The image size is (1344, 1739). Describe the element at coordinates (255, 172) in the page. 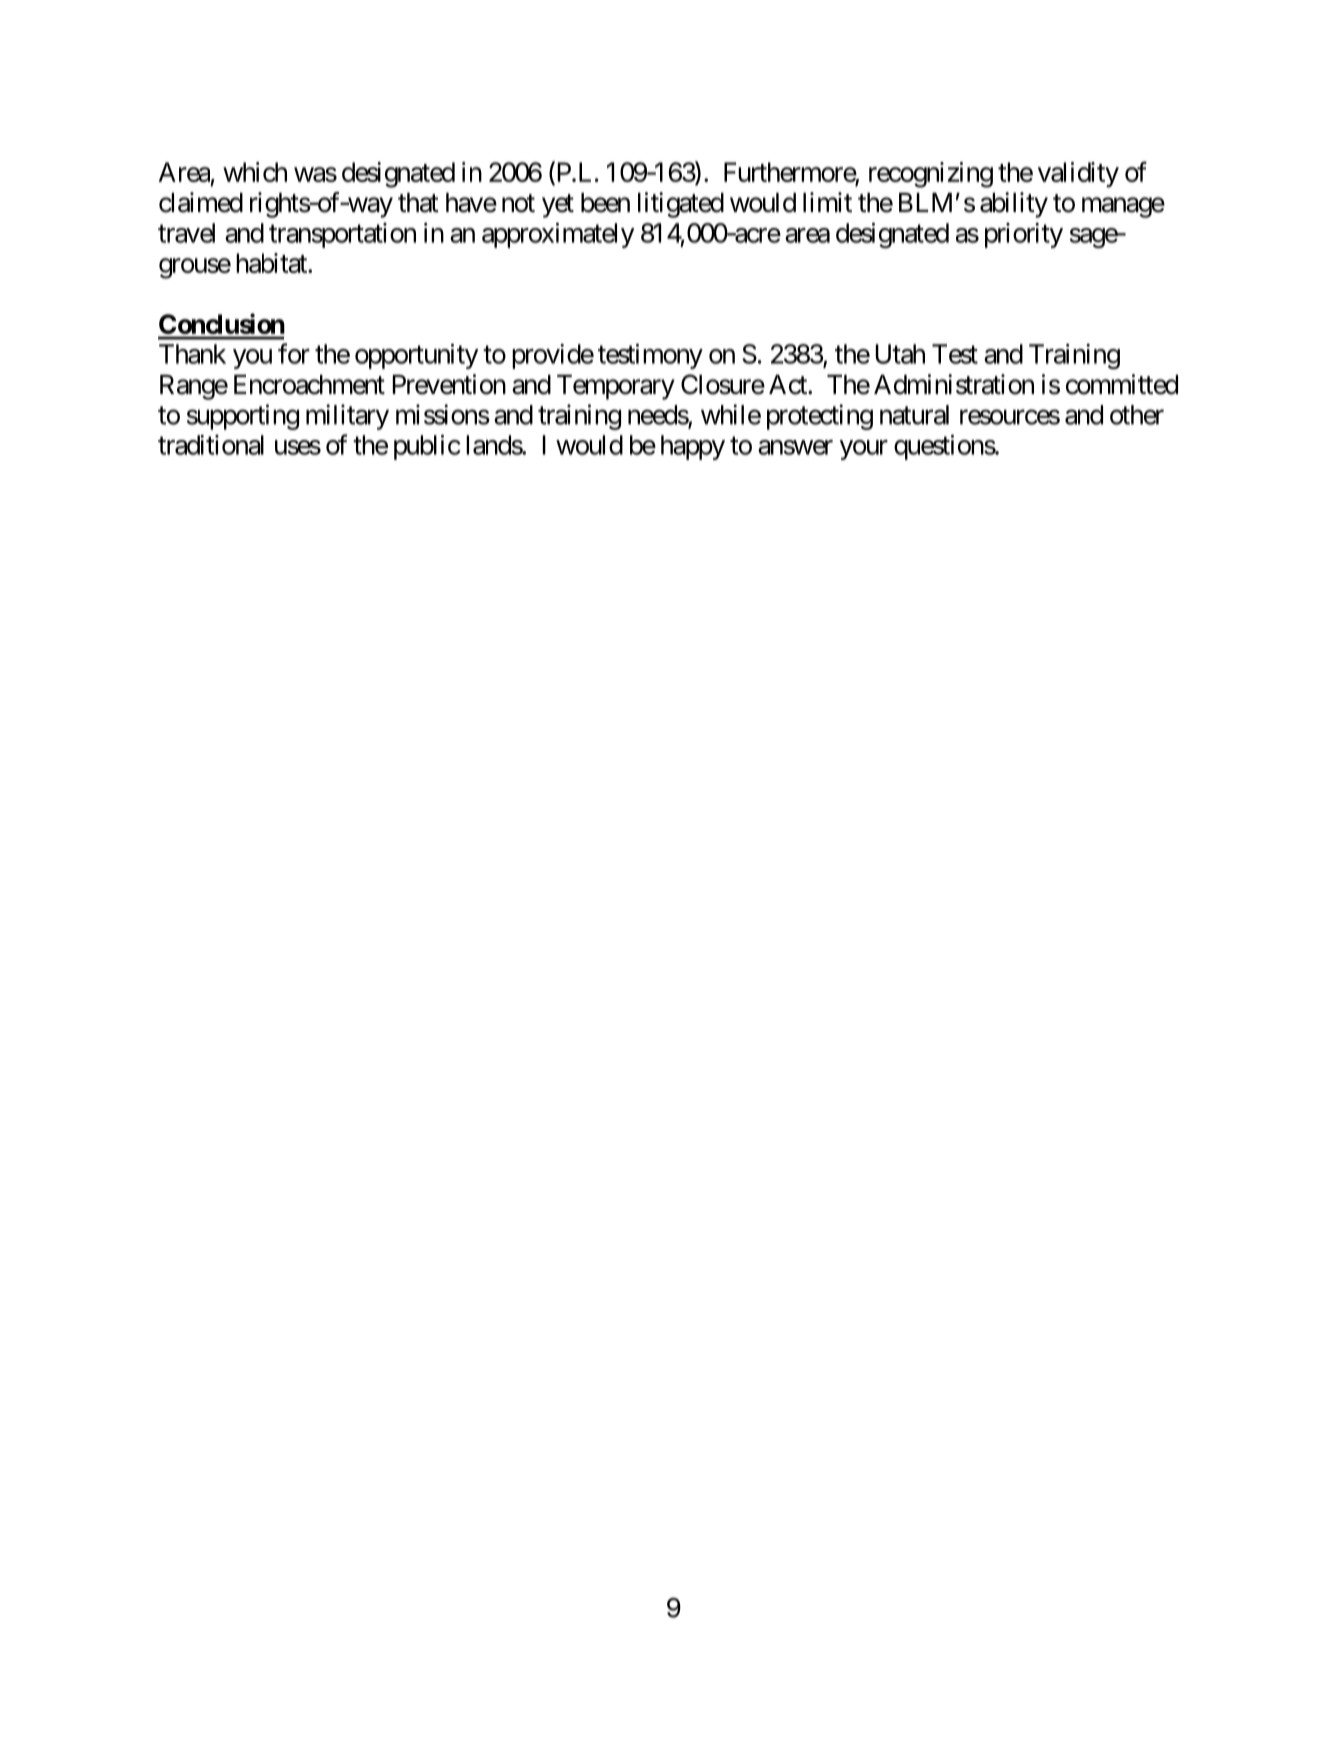

I see `which` at that location.
